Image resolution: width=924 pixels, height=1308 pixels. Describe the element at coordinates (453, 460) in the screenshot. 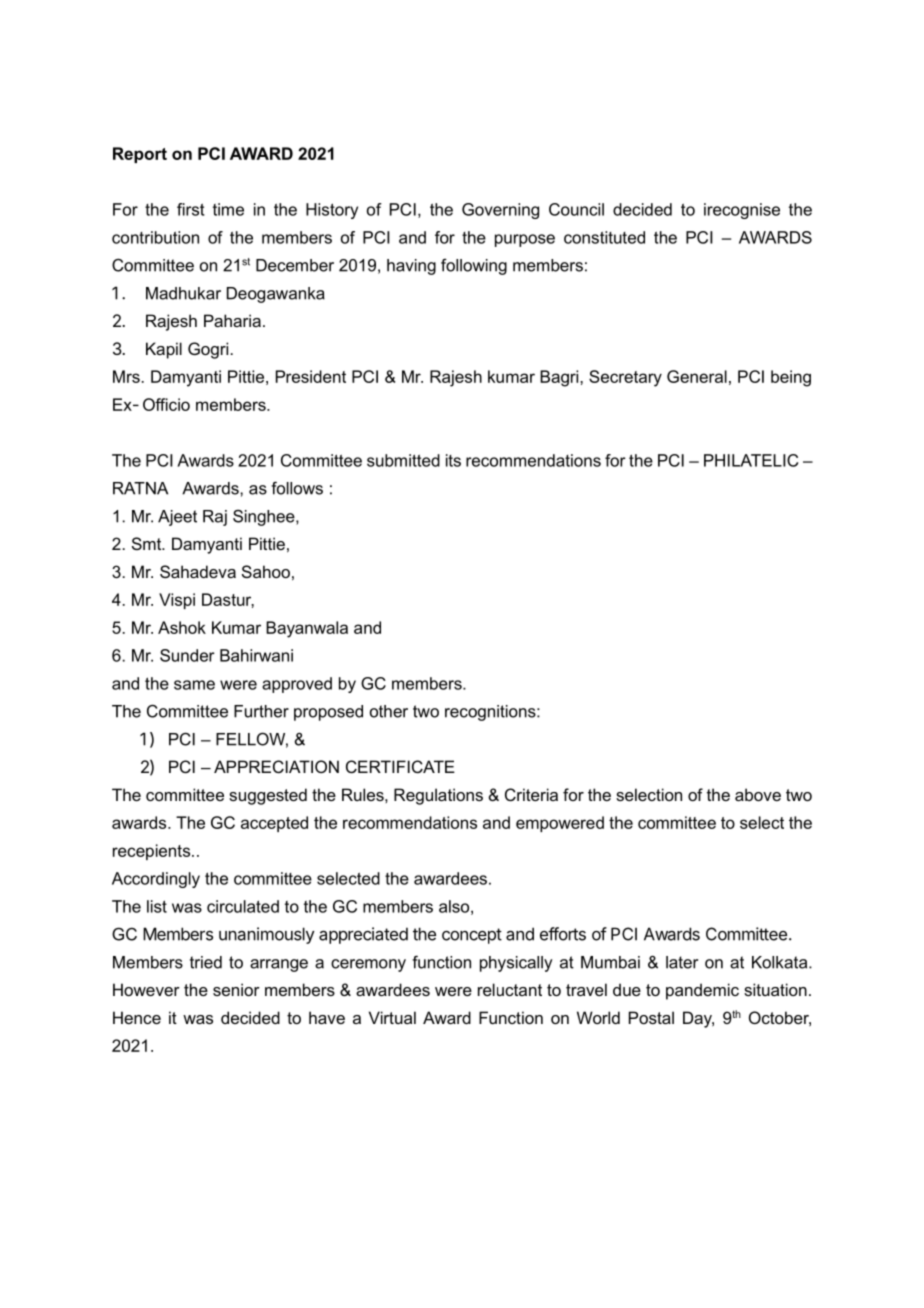

I see `its` at that location.
